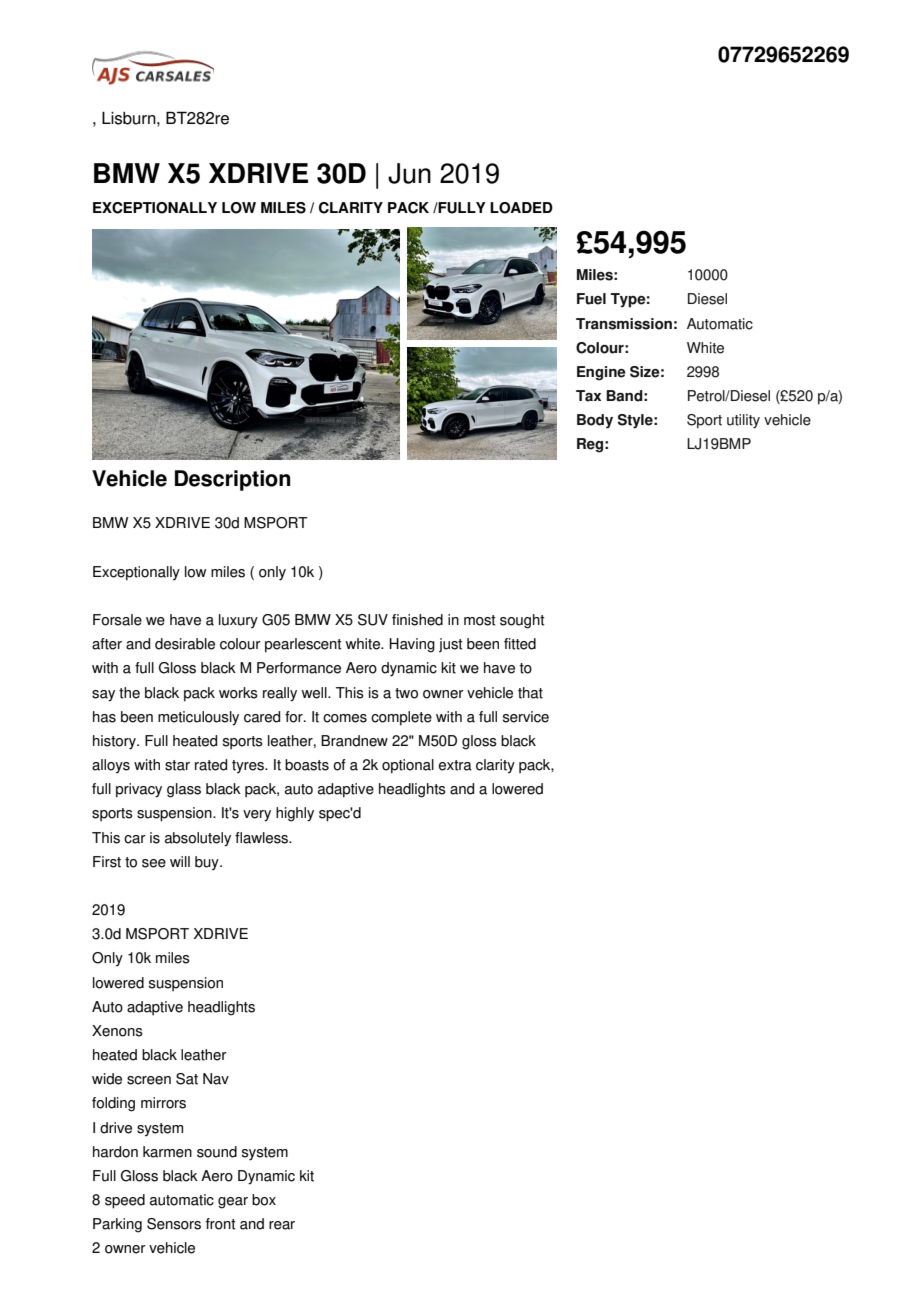  Describe the element at coordinates (521, 208) in the page. I see `LOADED` at that location.
